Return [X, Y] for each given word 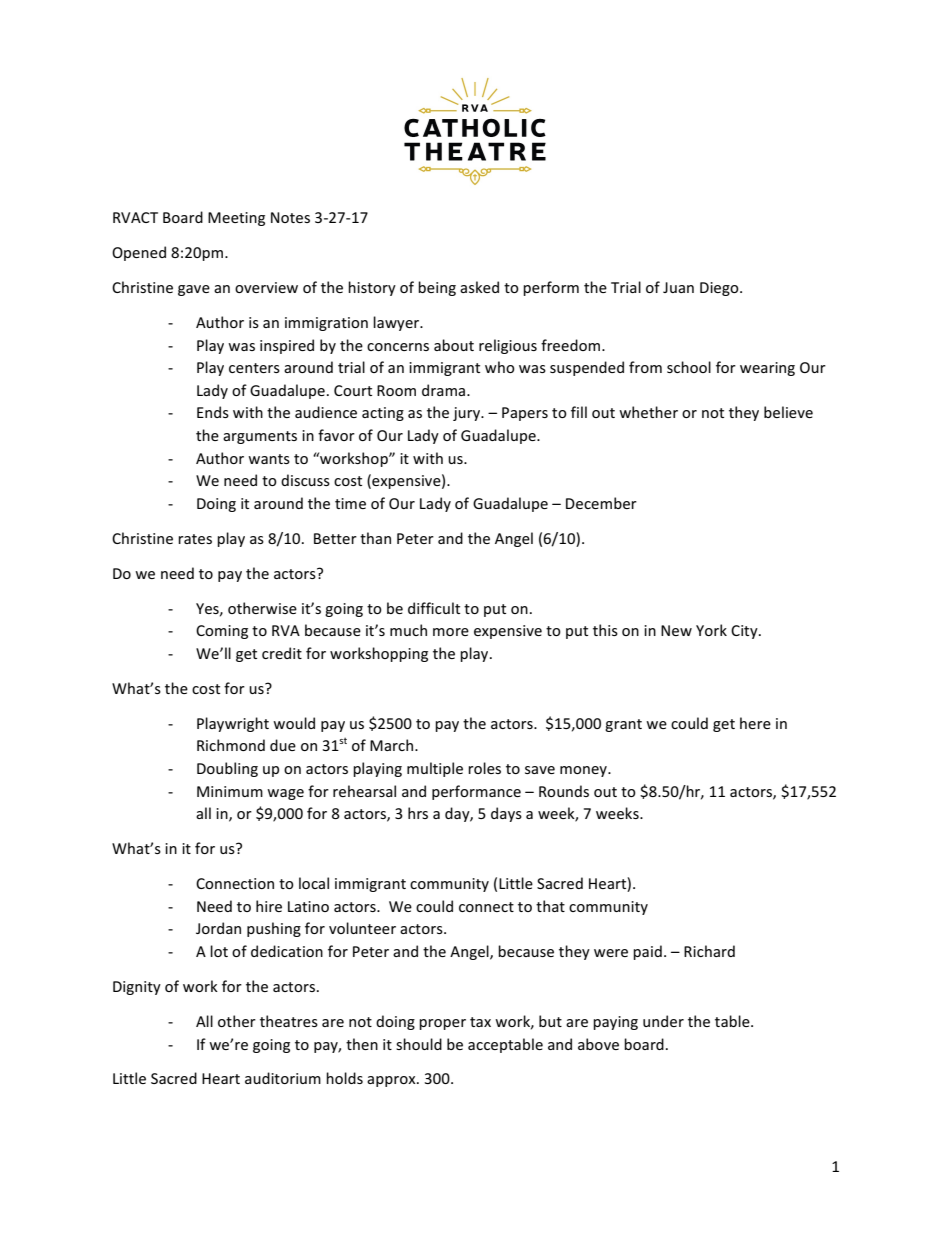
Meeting [236, 219]
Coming [222, 632]
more [451, 632]
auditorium [283, 1078]
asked [479, 287]
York [711, 630]
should [419, 1044]
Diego [720, 289]
